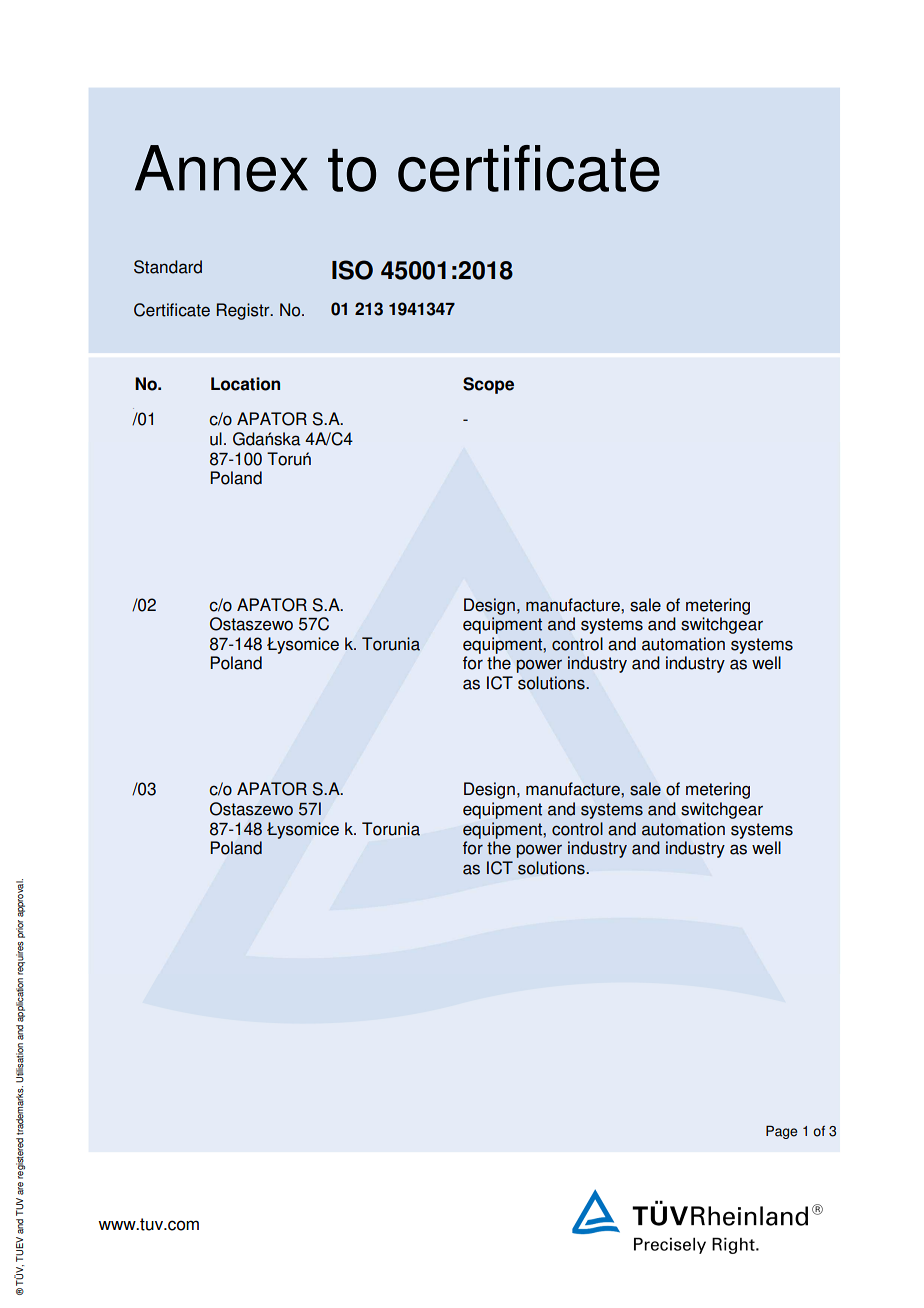 Image resolution: width=924 pixels, height=1308 pixels. I want to click on ISO, so click(352, 270).
